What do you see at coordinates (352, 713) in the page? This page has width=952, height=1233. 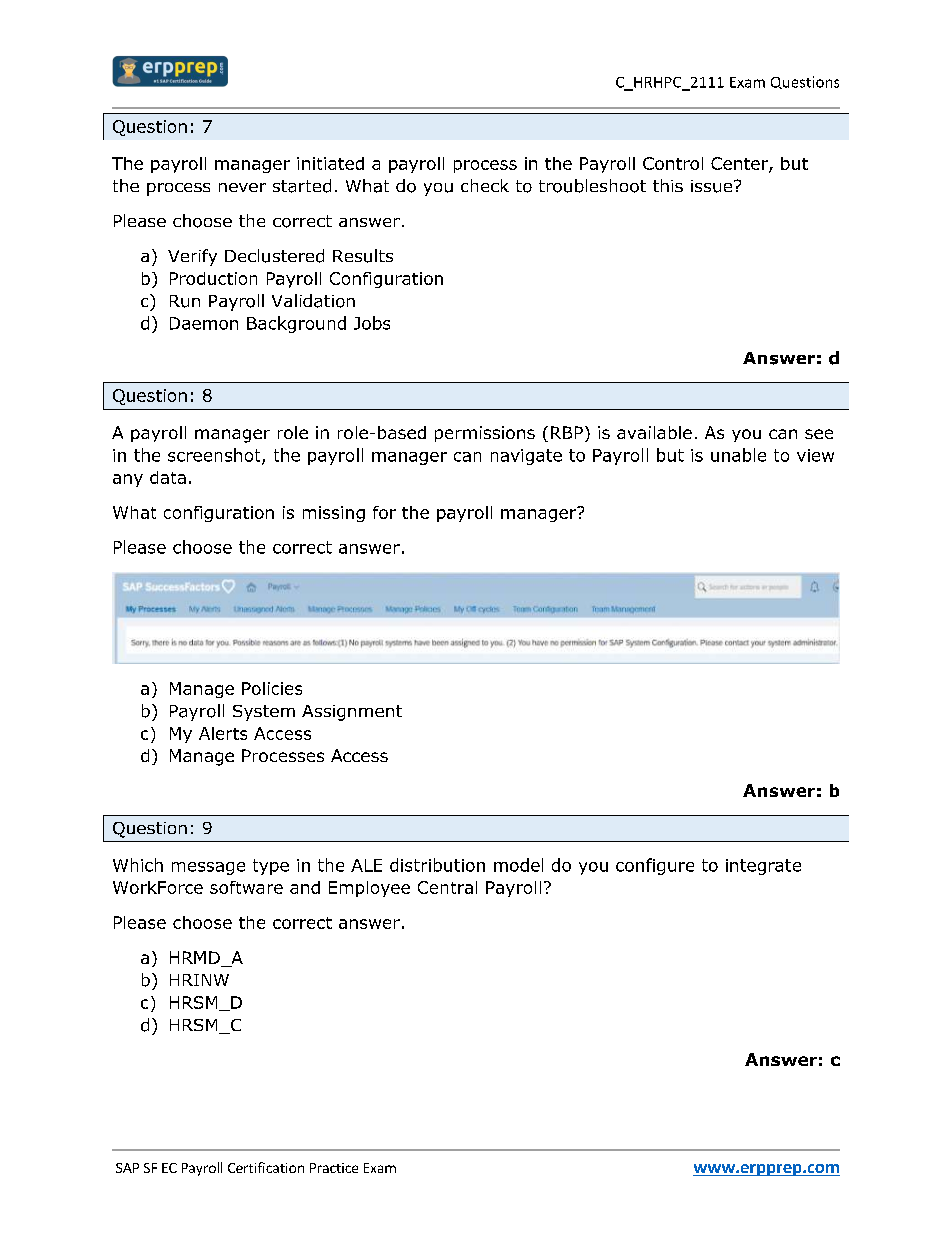 I see `Assignment` at bounding box center [352, 713].
